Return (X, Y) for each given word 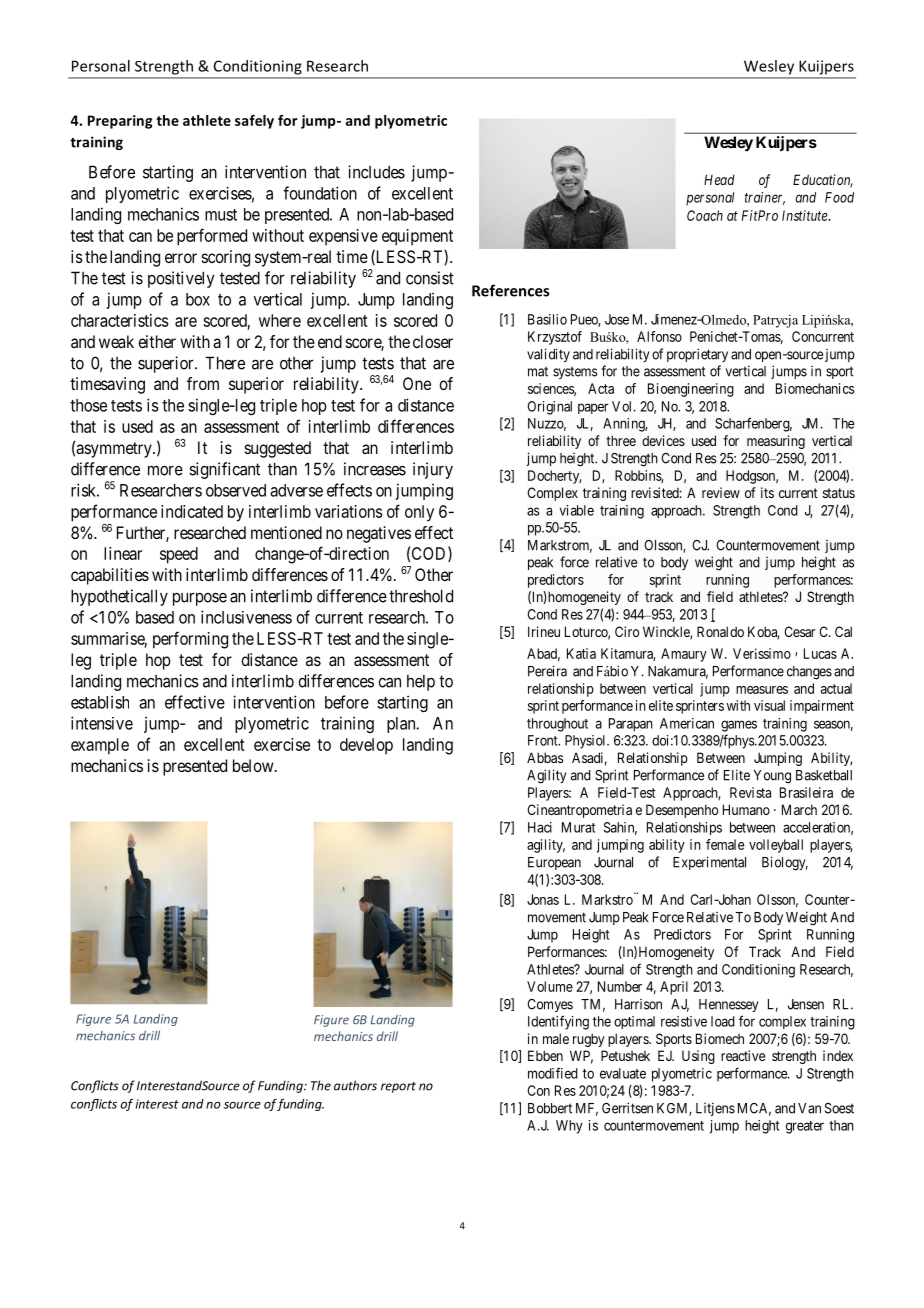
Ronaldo (720, 631)
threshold (421, 596)
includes (376, 172)
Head (719, 179)
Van (809, 1108)
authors (355, 1085)
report (398, 1087)
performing (190, 640)
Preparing (120, 122)
